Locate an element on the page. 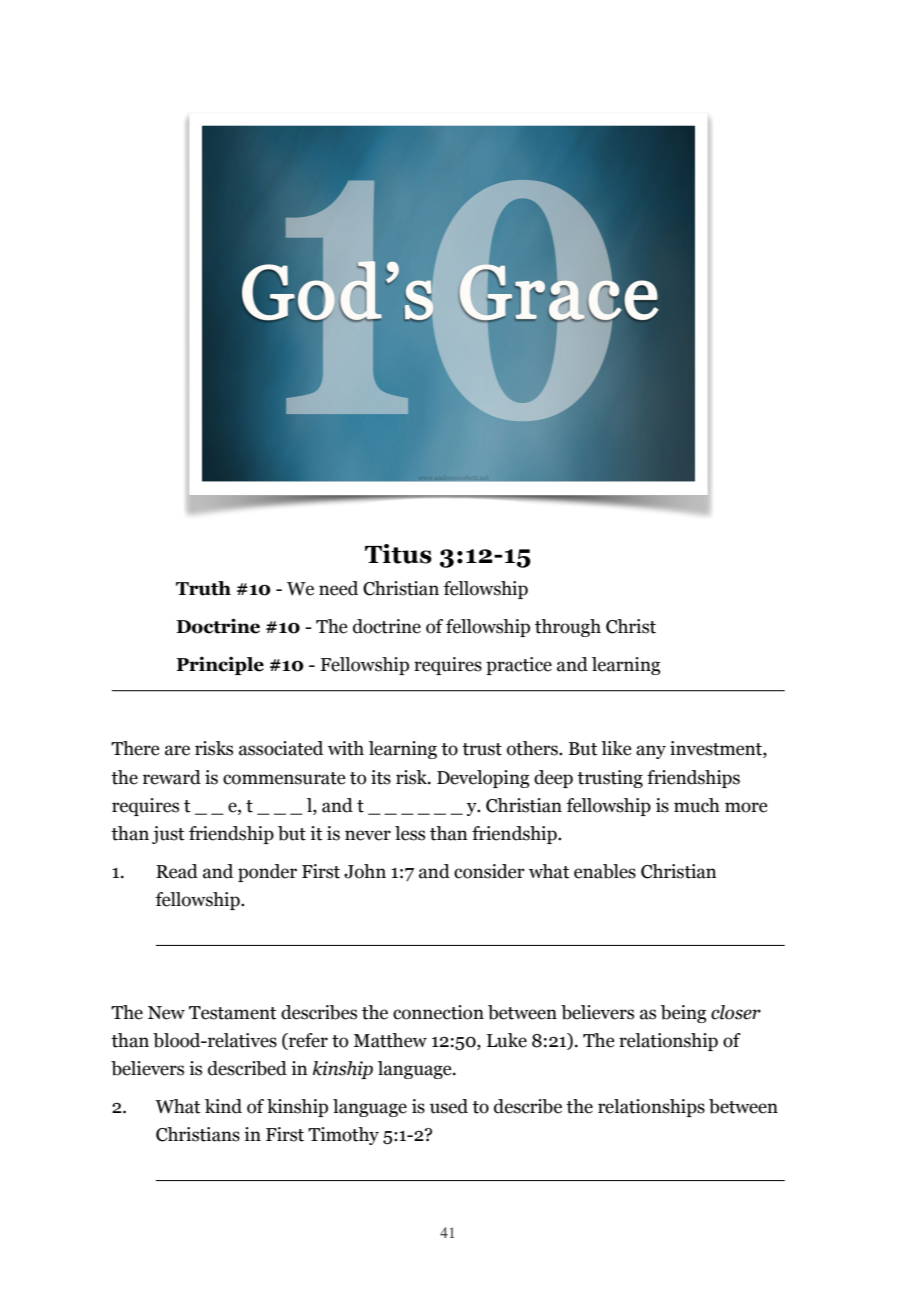 Image resolution: width=924 pixels, height=1308 pixels. less is located at coordinates (410, 833).
